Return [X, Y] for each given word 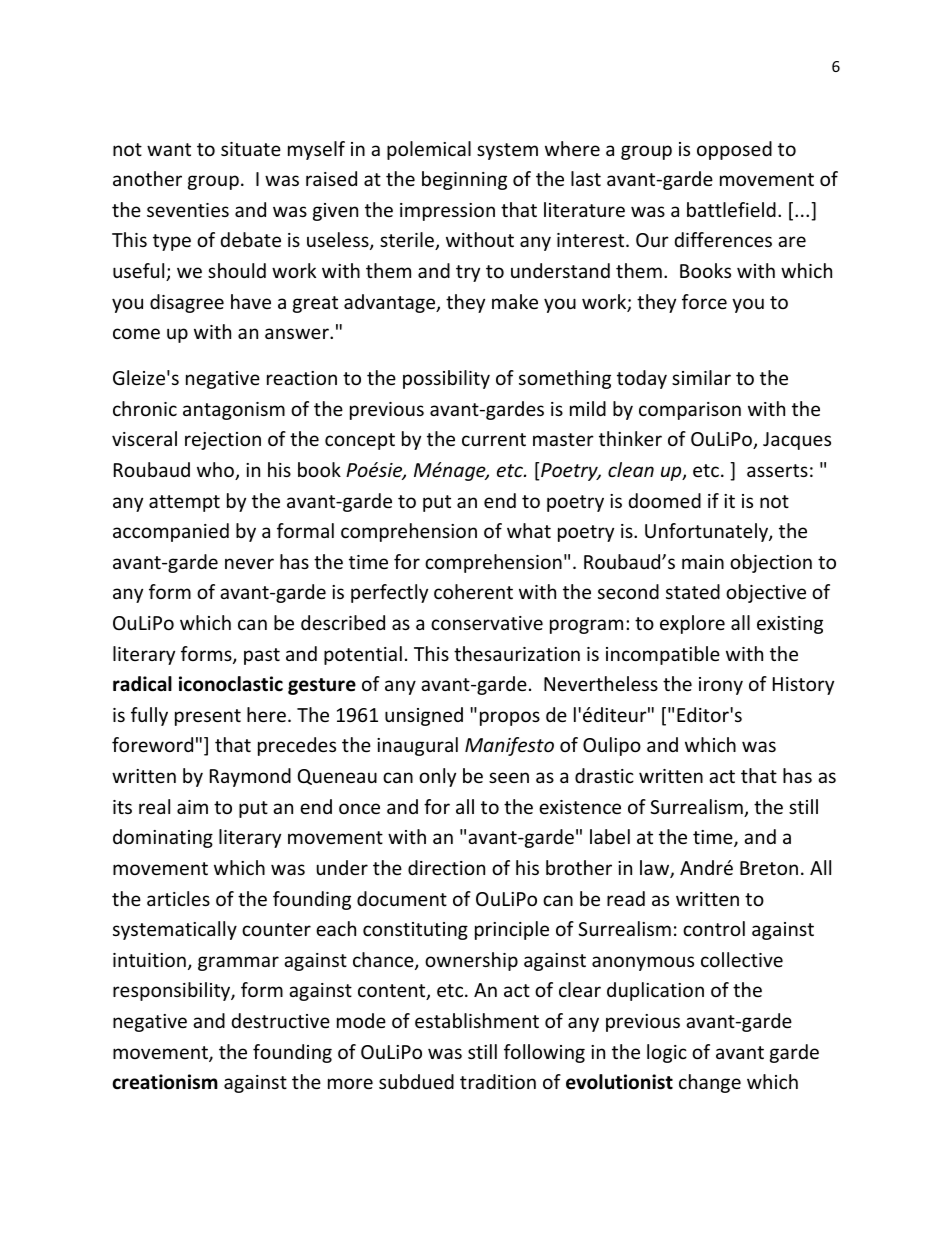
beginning [464, 180]
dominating [163, 838]
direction [446, 867]
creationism [165, 1082]
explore [692, 624]
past [262, 656]
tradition [498, 1081]
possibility [446, 379]
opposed [734, 150]
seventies [188, 210]
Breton [769, 868]
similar [701, 377]
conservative [487, 623]
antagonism [234, 411]
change [710, 1083]
